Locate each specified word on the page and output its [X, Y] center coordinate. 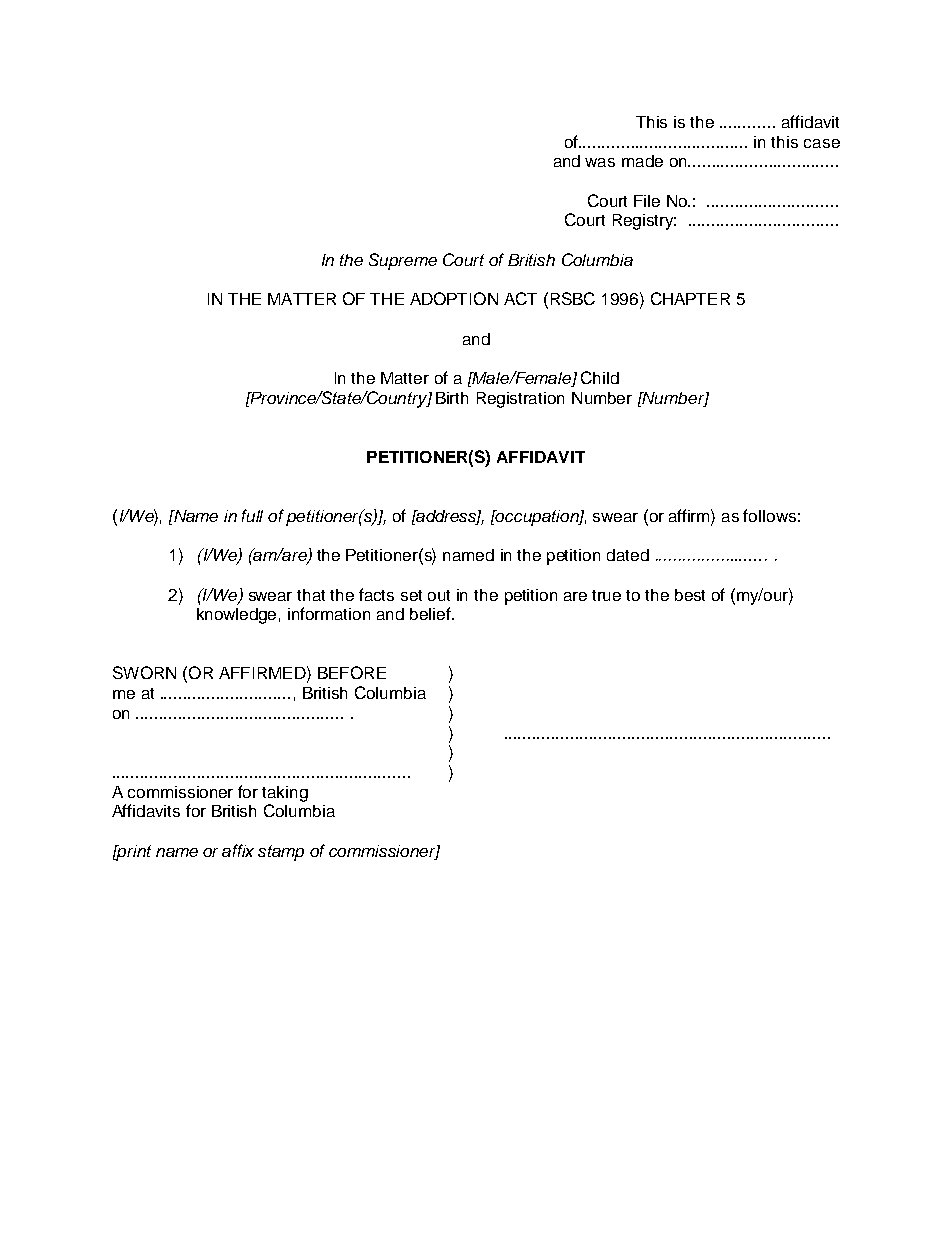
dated [628, 555]
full [252, 515]
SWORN [144, 672]
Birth [452, 398]
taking [285, 794]
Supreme [403, 261]
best [690, 595]
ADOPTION [454, 298]
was [600, 162]
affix [238, 850]
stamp [281, 853]
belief [431, 613]
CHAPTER [690, 298]
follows [769, 515]
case [822, 143]
